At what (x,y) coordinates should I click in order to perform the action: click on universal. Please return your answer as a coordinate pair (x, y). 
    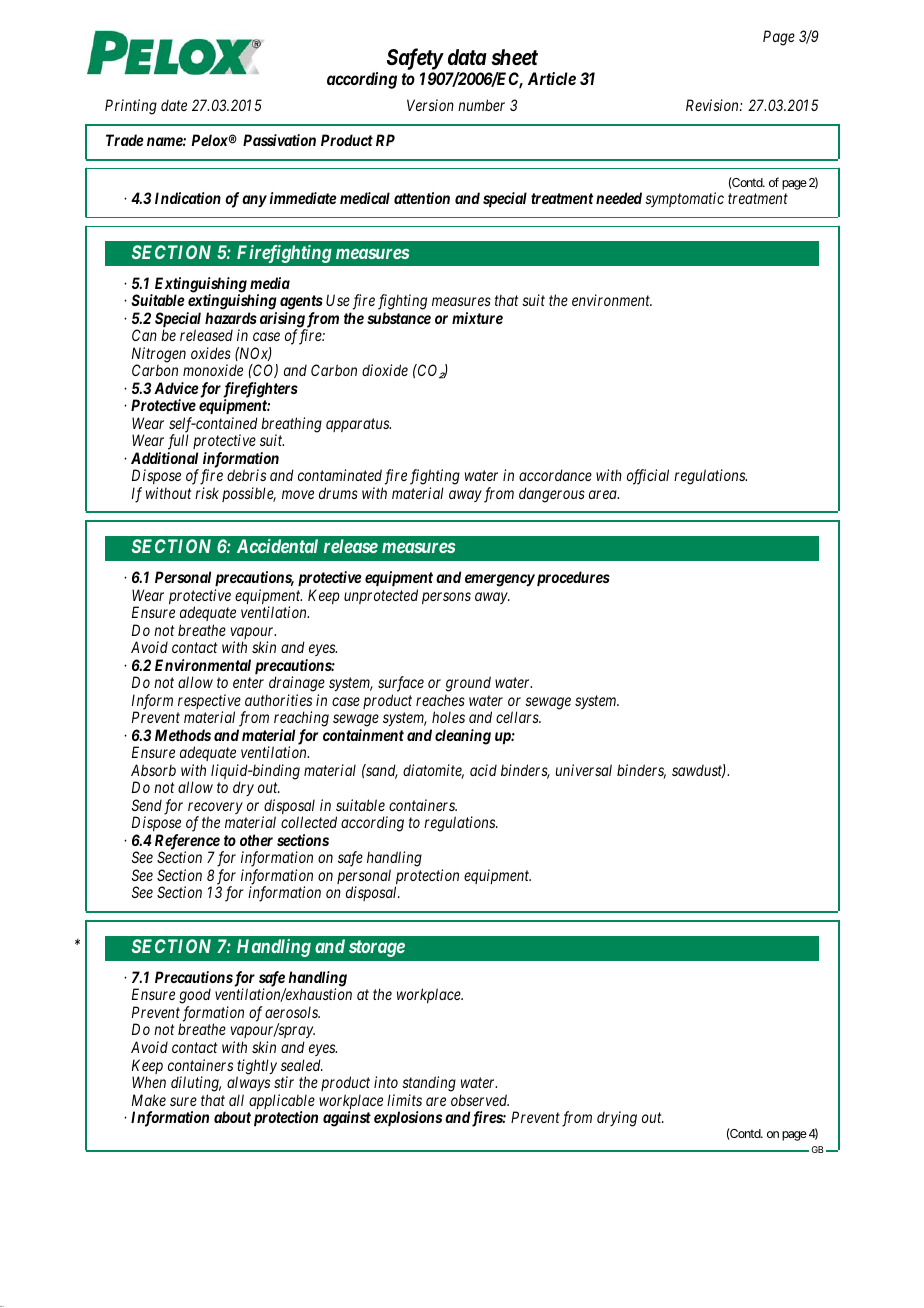
    Looking at the image, I should click on (584, 770).
